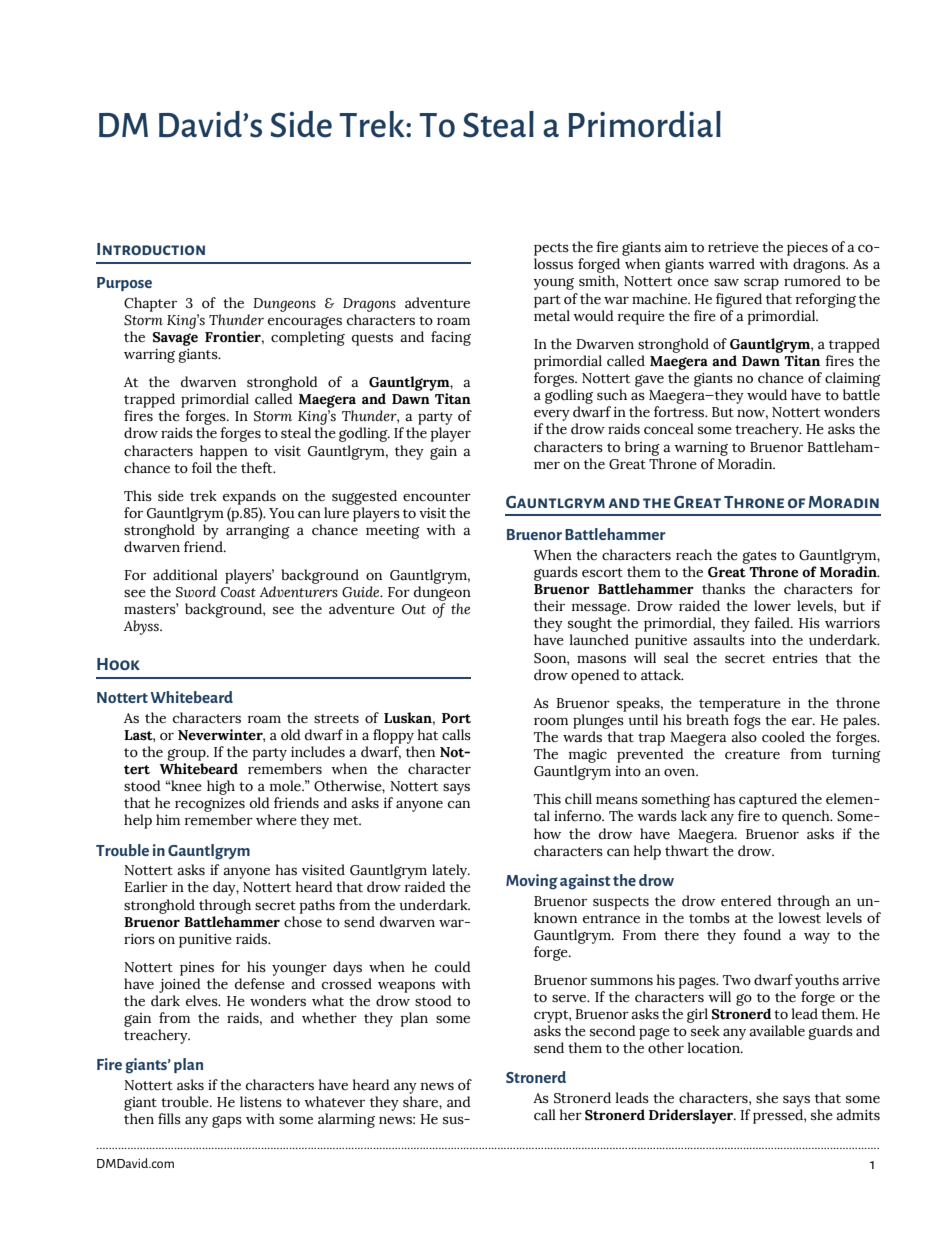 The width and height of the image is (952, 1233). I want to click on Hook, so click(118, 664).
